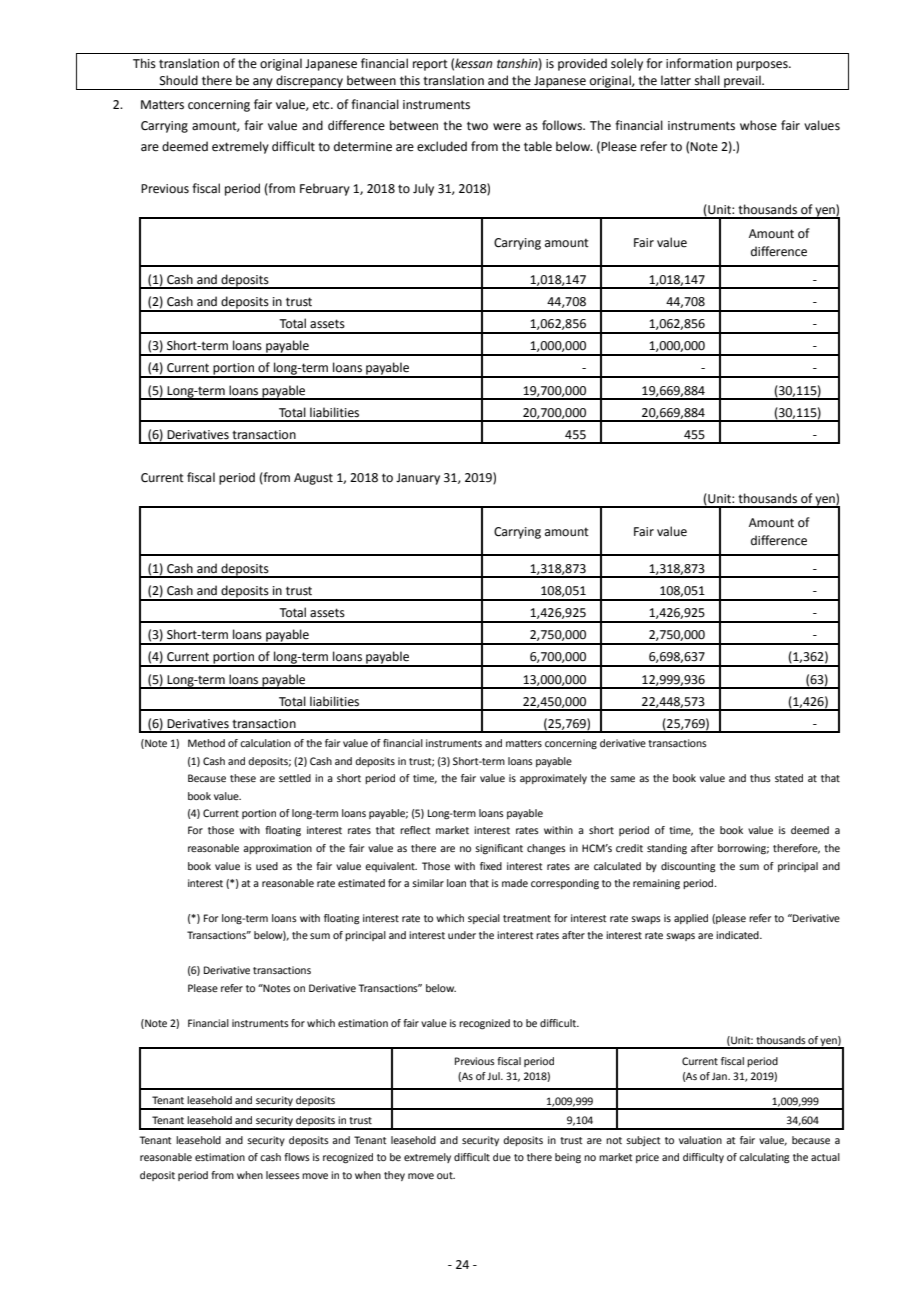 This document has height=1308, width=924. What do you see at coordinates (313, 479) in the document?
I see `August` at bounding box center [313, 479].
